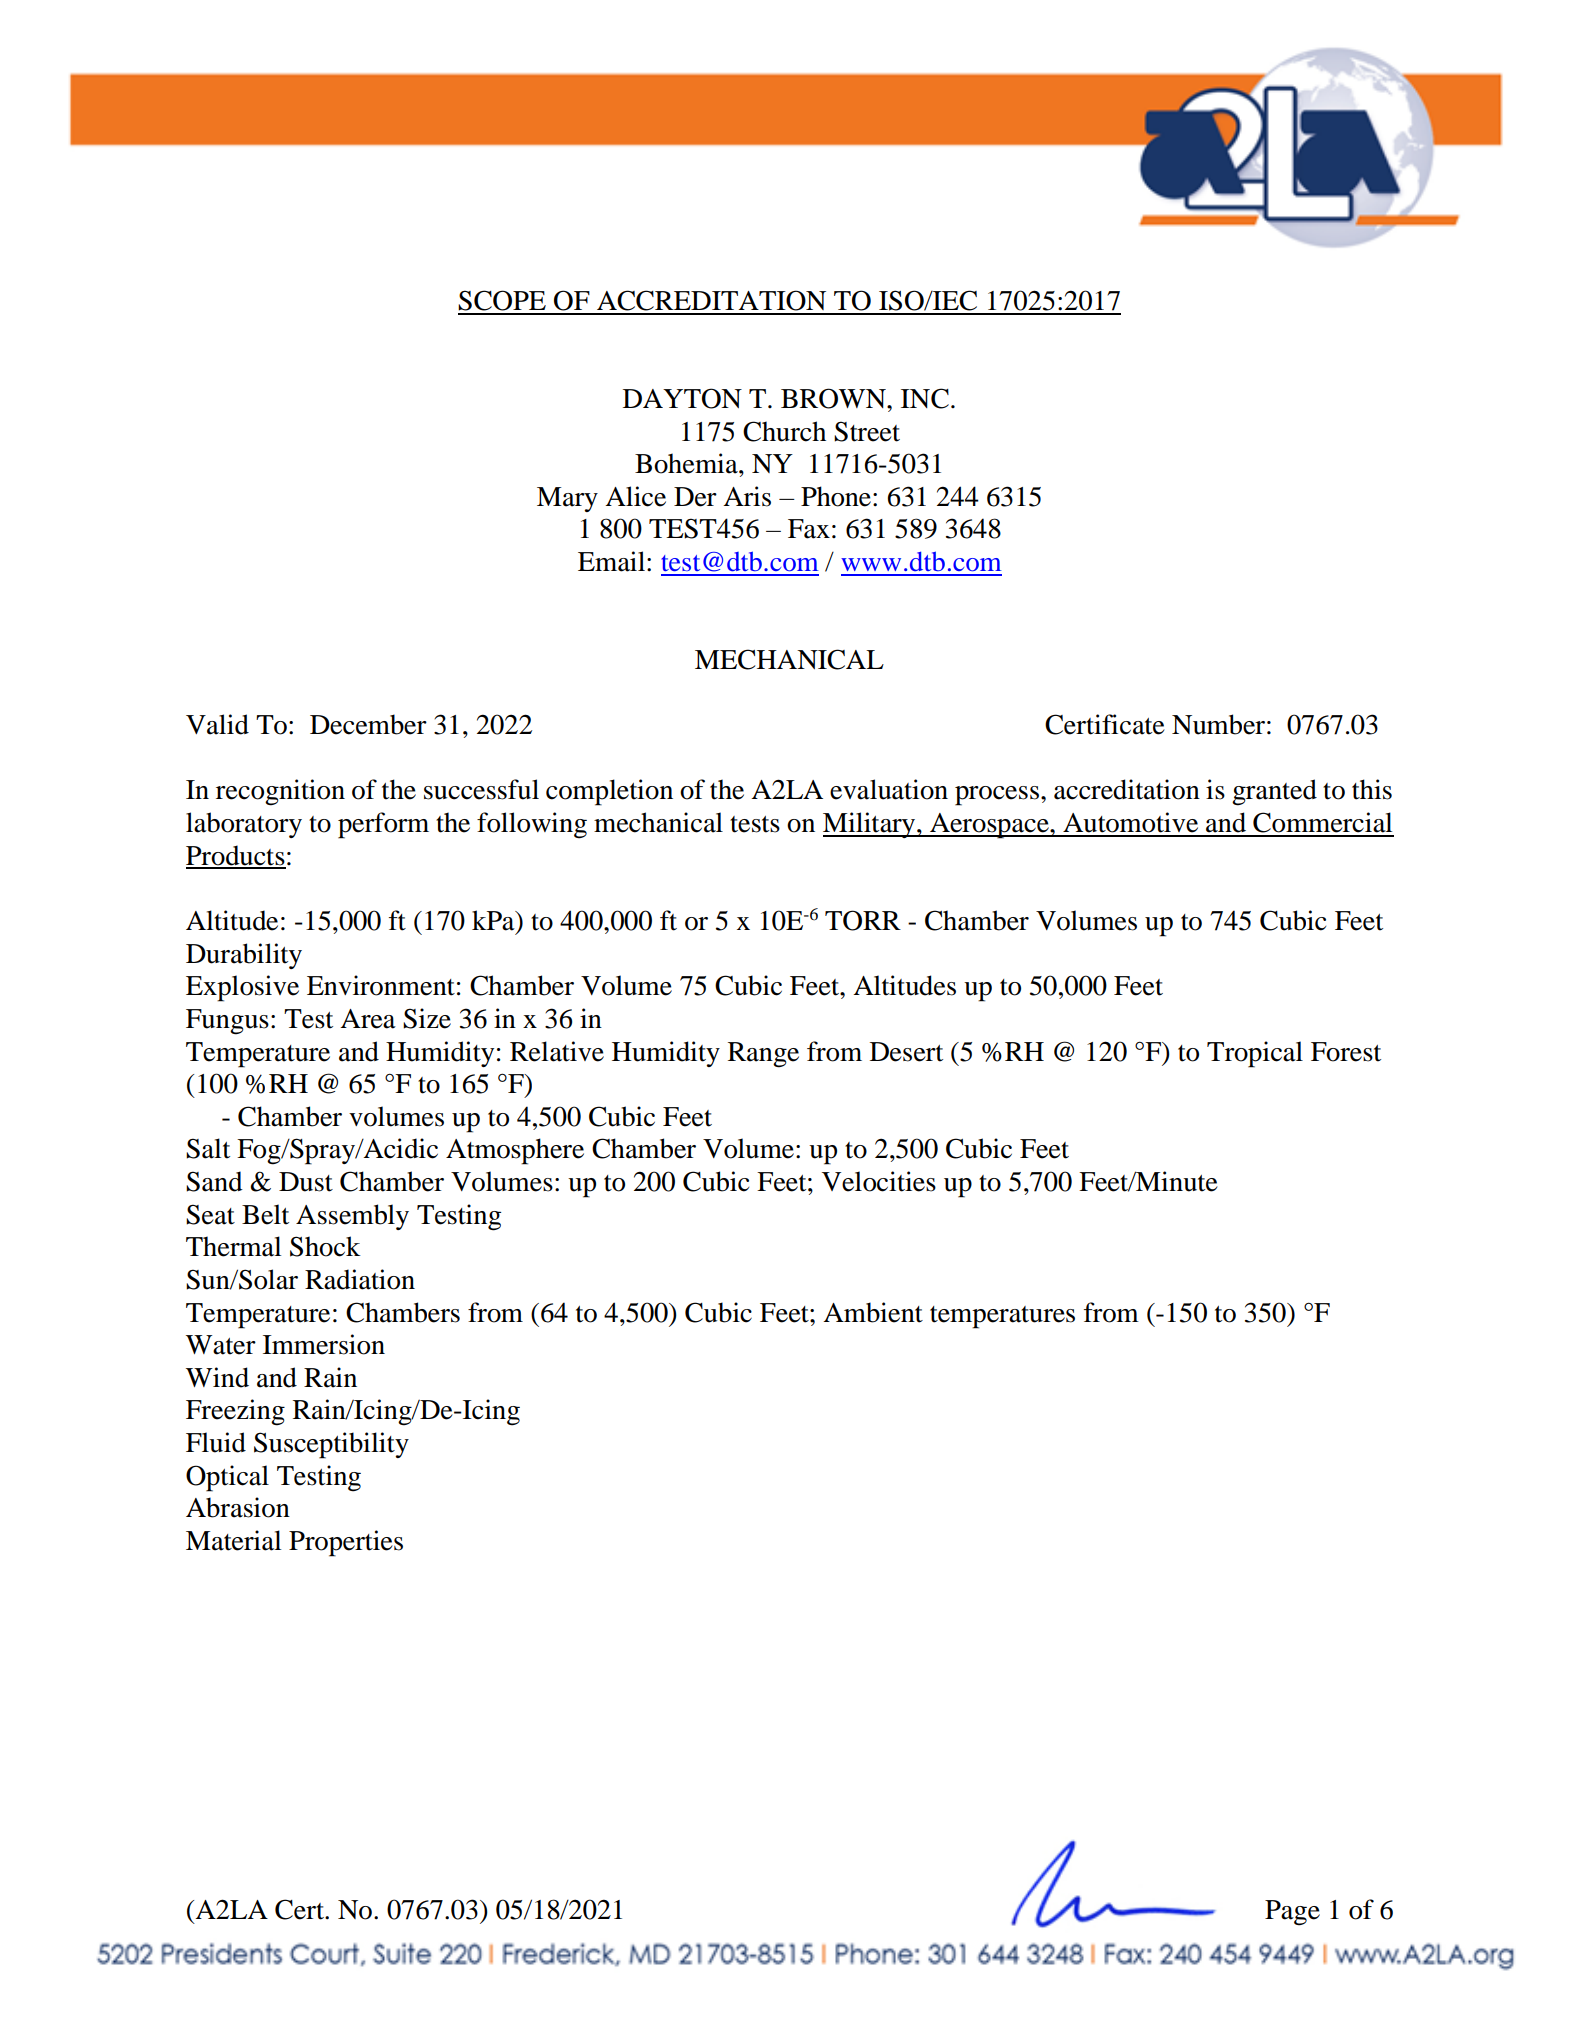 This image has width=1579, height=2043. I want to click on Properties, so click(346, 1543).
